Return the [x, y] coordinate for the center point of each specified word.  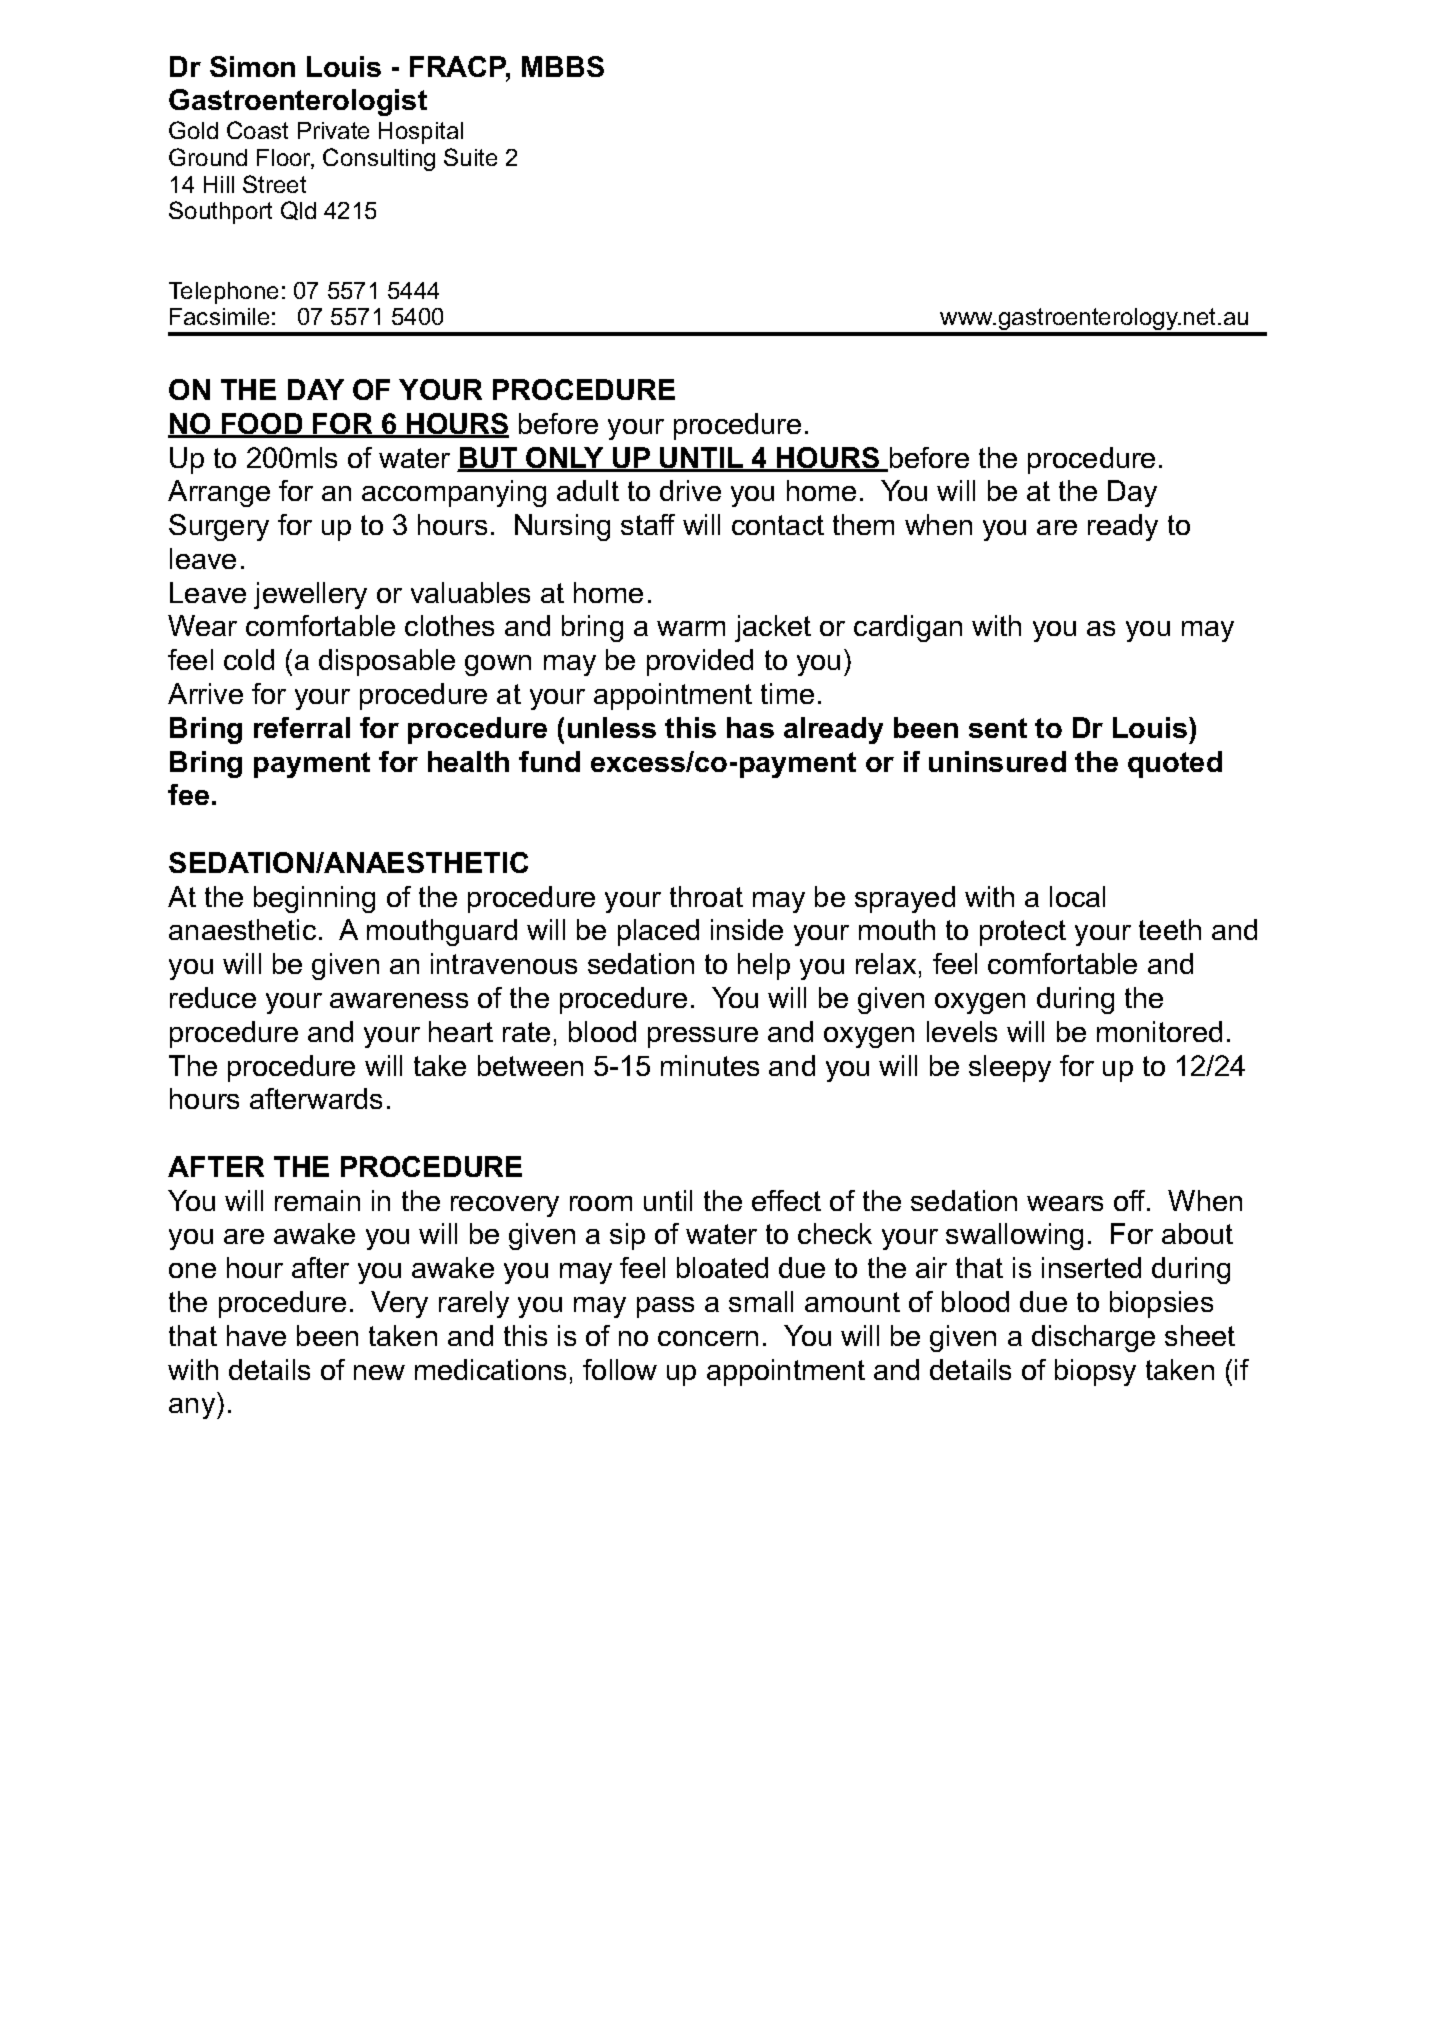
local [1077, 896]
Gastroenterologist [298, 102]
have [256, 1335]
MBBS [563, 66]
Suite [470, 157]
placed [658, 932]
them [863, 524]
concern [708, 1338]
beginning [314, 899]
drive [690, 490]
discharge [1093, 1338]
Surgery [219, 527]
